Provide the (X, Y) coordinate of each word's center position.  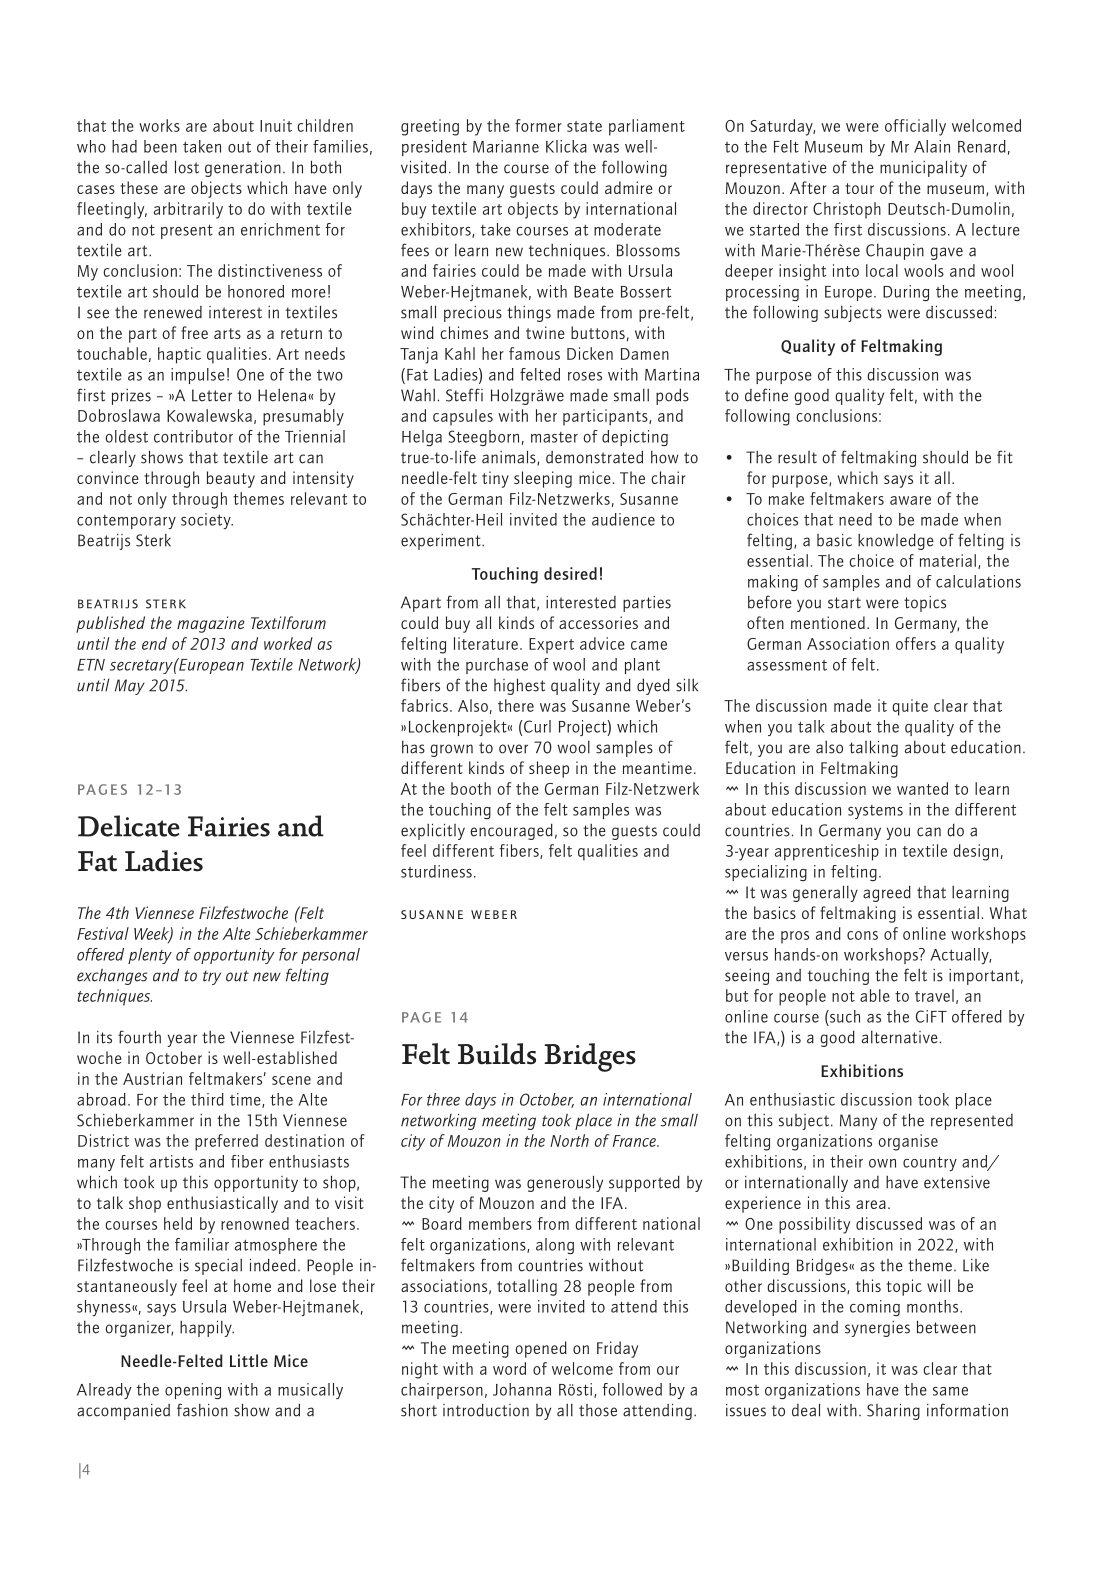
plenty (150, 956)
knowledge (896, 542)
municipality (923, 169)
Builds (497, 1054)
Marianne (506, 146)
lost (187, 167)
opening (193, 1391)
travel (934, 995)
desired (570, 573)
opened (541, 1349)
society (207, 521)
